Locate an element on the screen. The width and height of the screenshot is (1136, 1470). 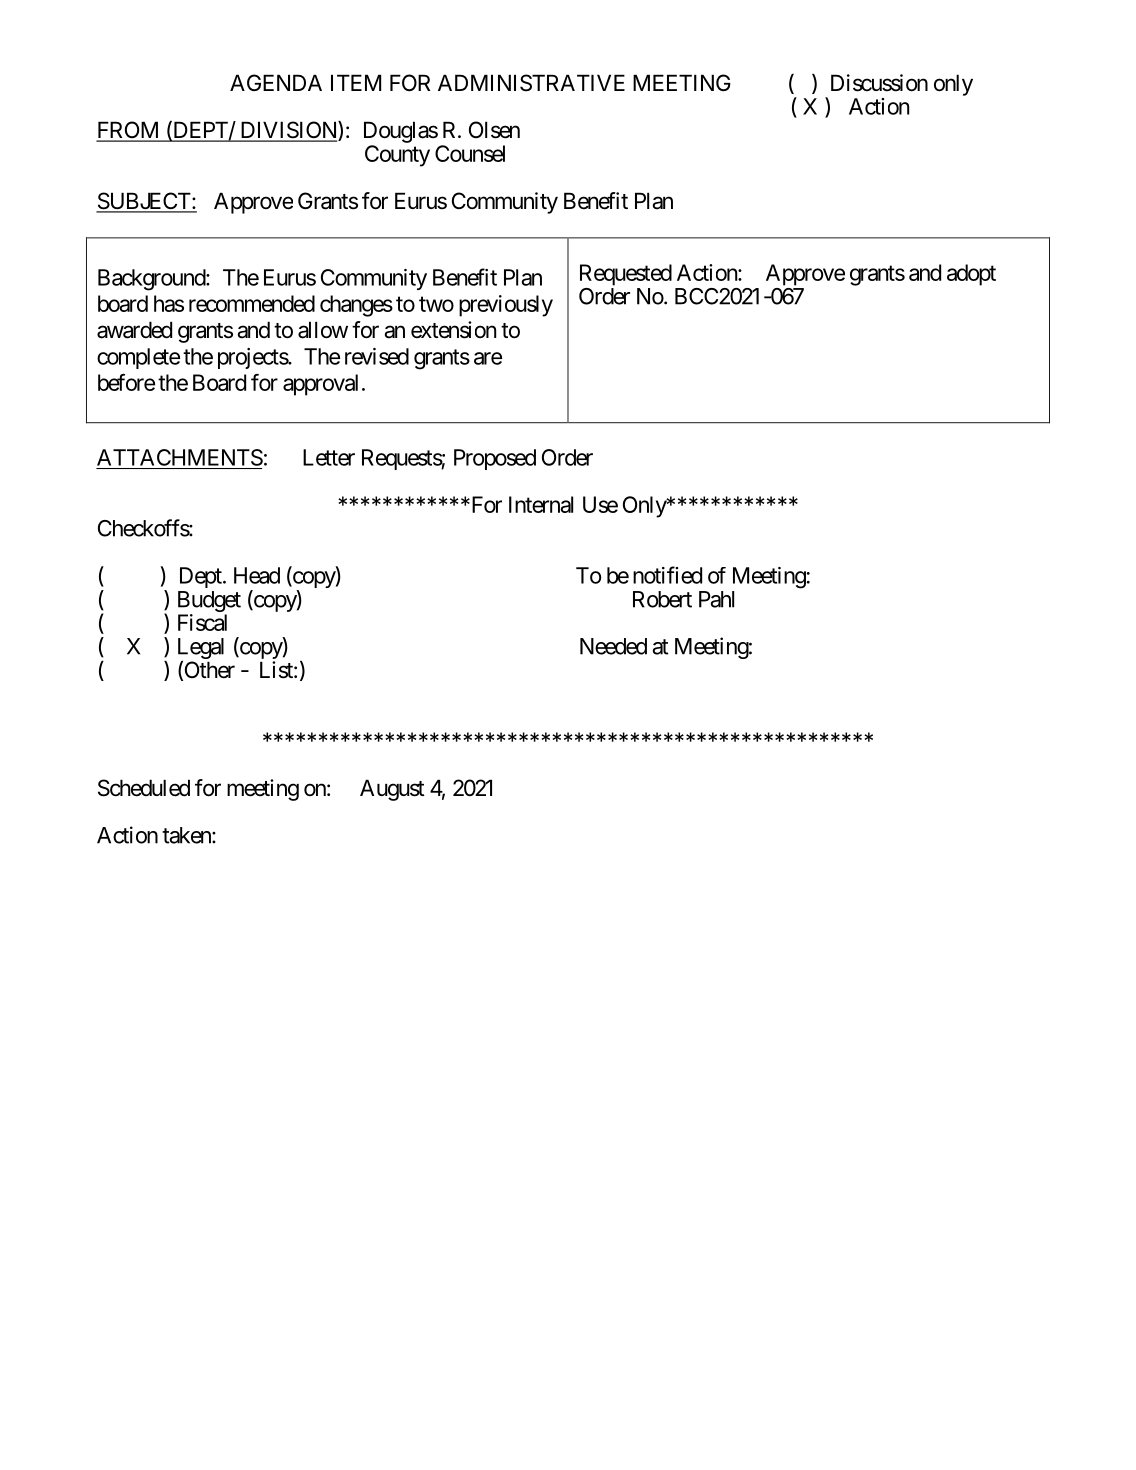
AGENDA is located at coordinates (276, 82).
